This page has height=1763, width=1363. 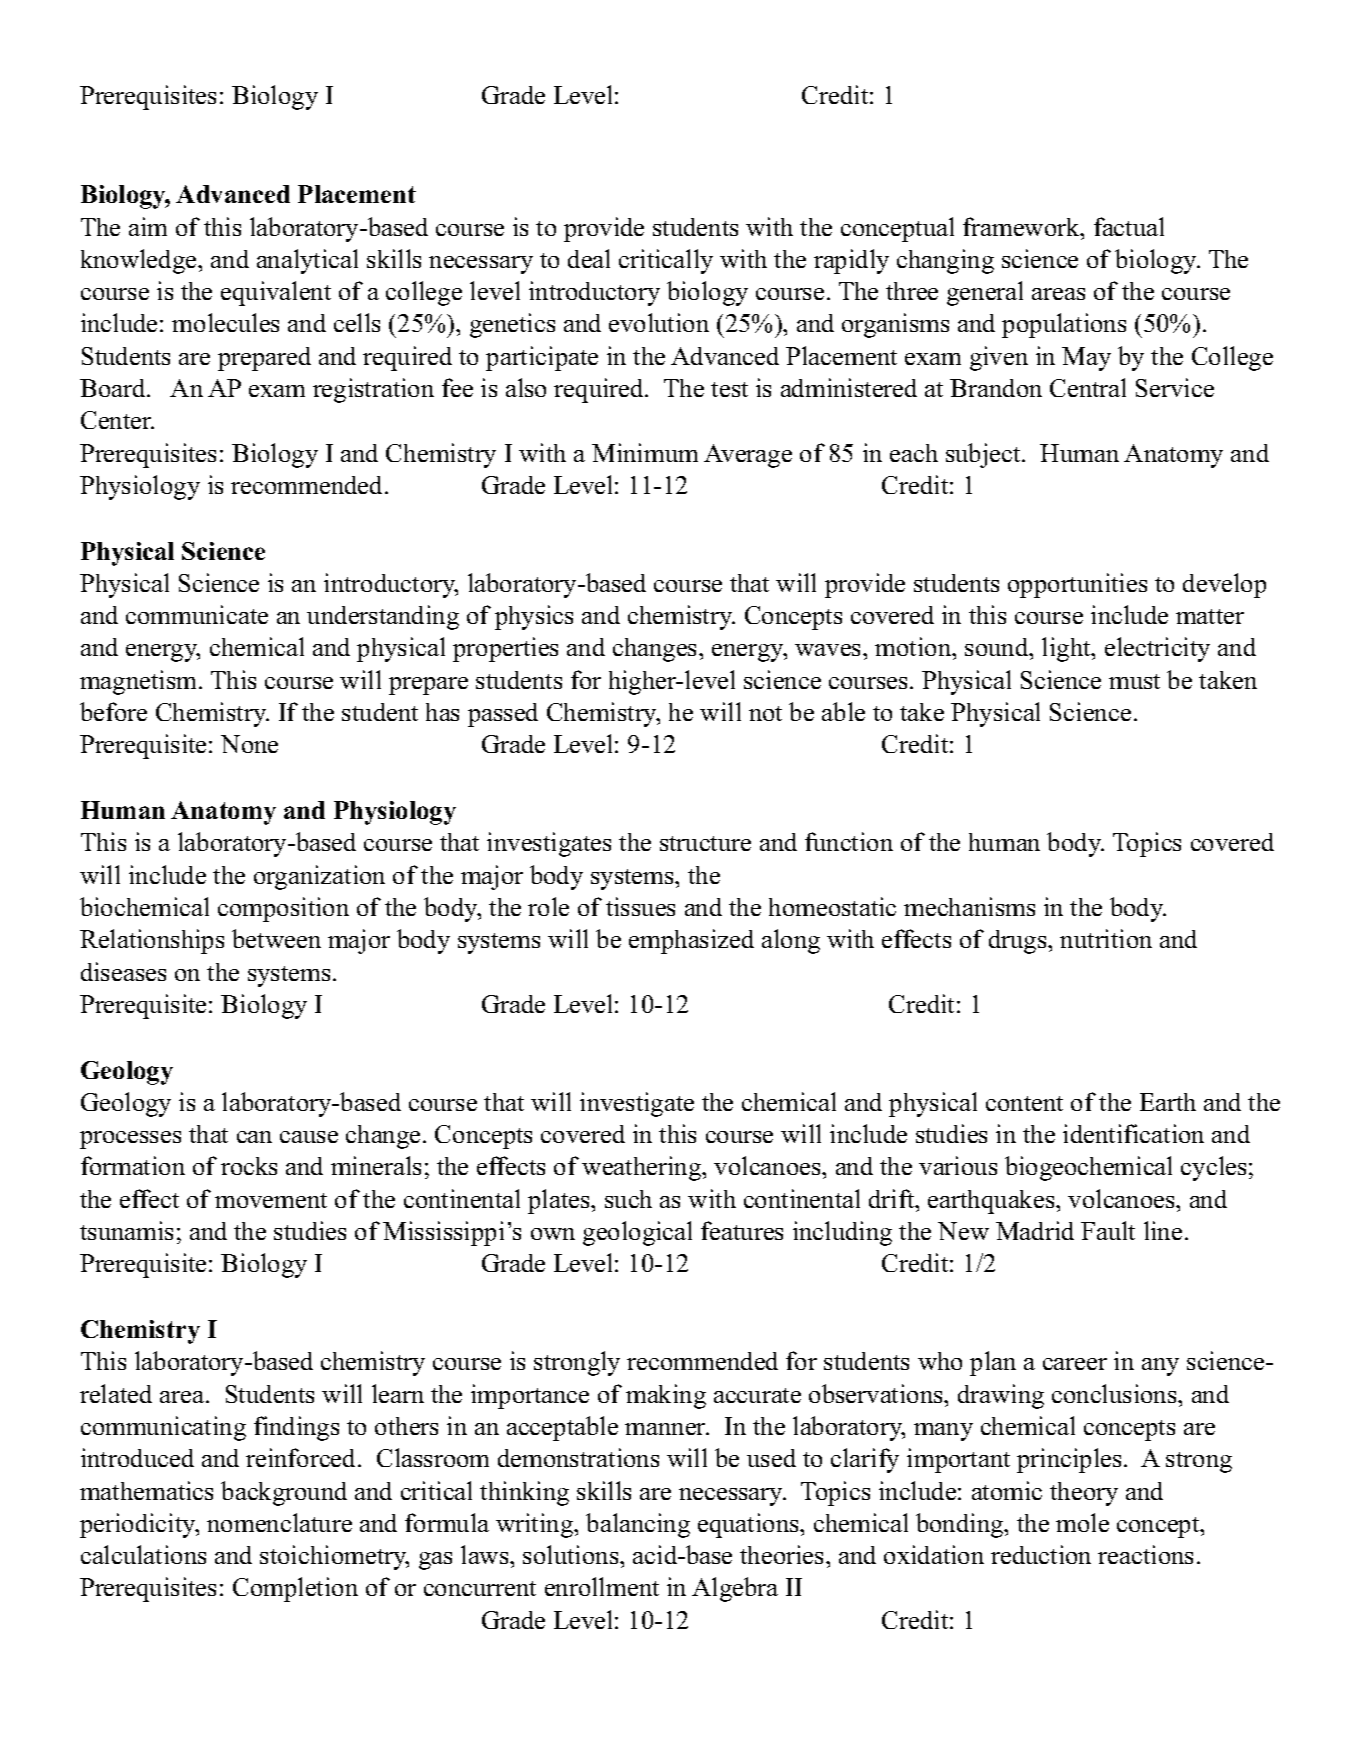 I want to click on balancing, so click(x=638, y=1525).
